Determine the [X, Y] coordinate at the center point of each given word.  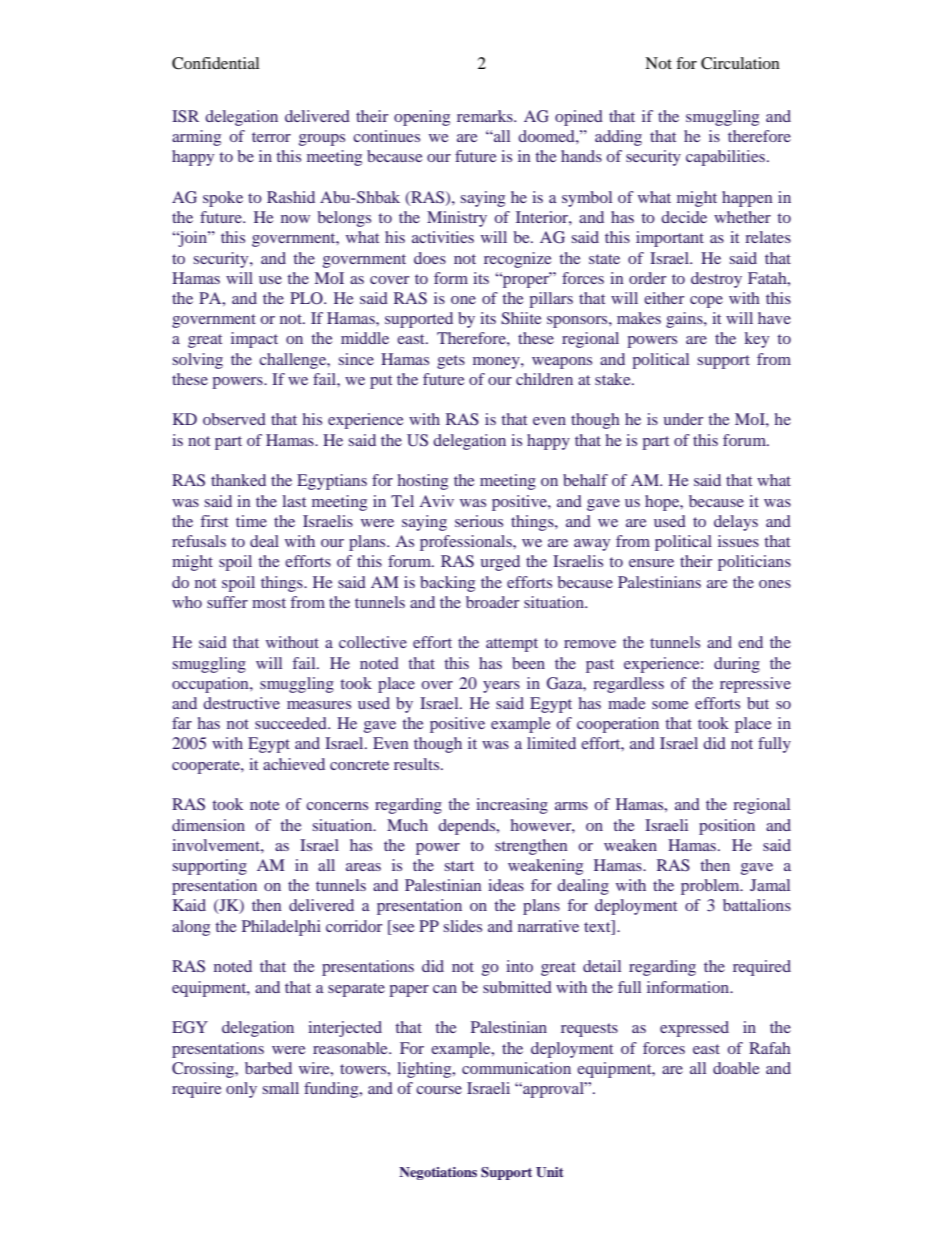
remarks [486, 116]
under [683, 419]
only [241, 1090]
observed [234, 419]
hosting [423, 482]
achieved [294, 764]
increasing [512, 806]
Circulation [740, 63]
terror [271, 137]
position [727, 827]
